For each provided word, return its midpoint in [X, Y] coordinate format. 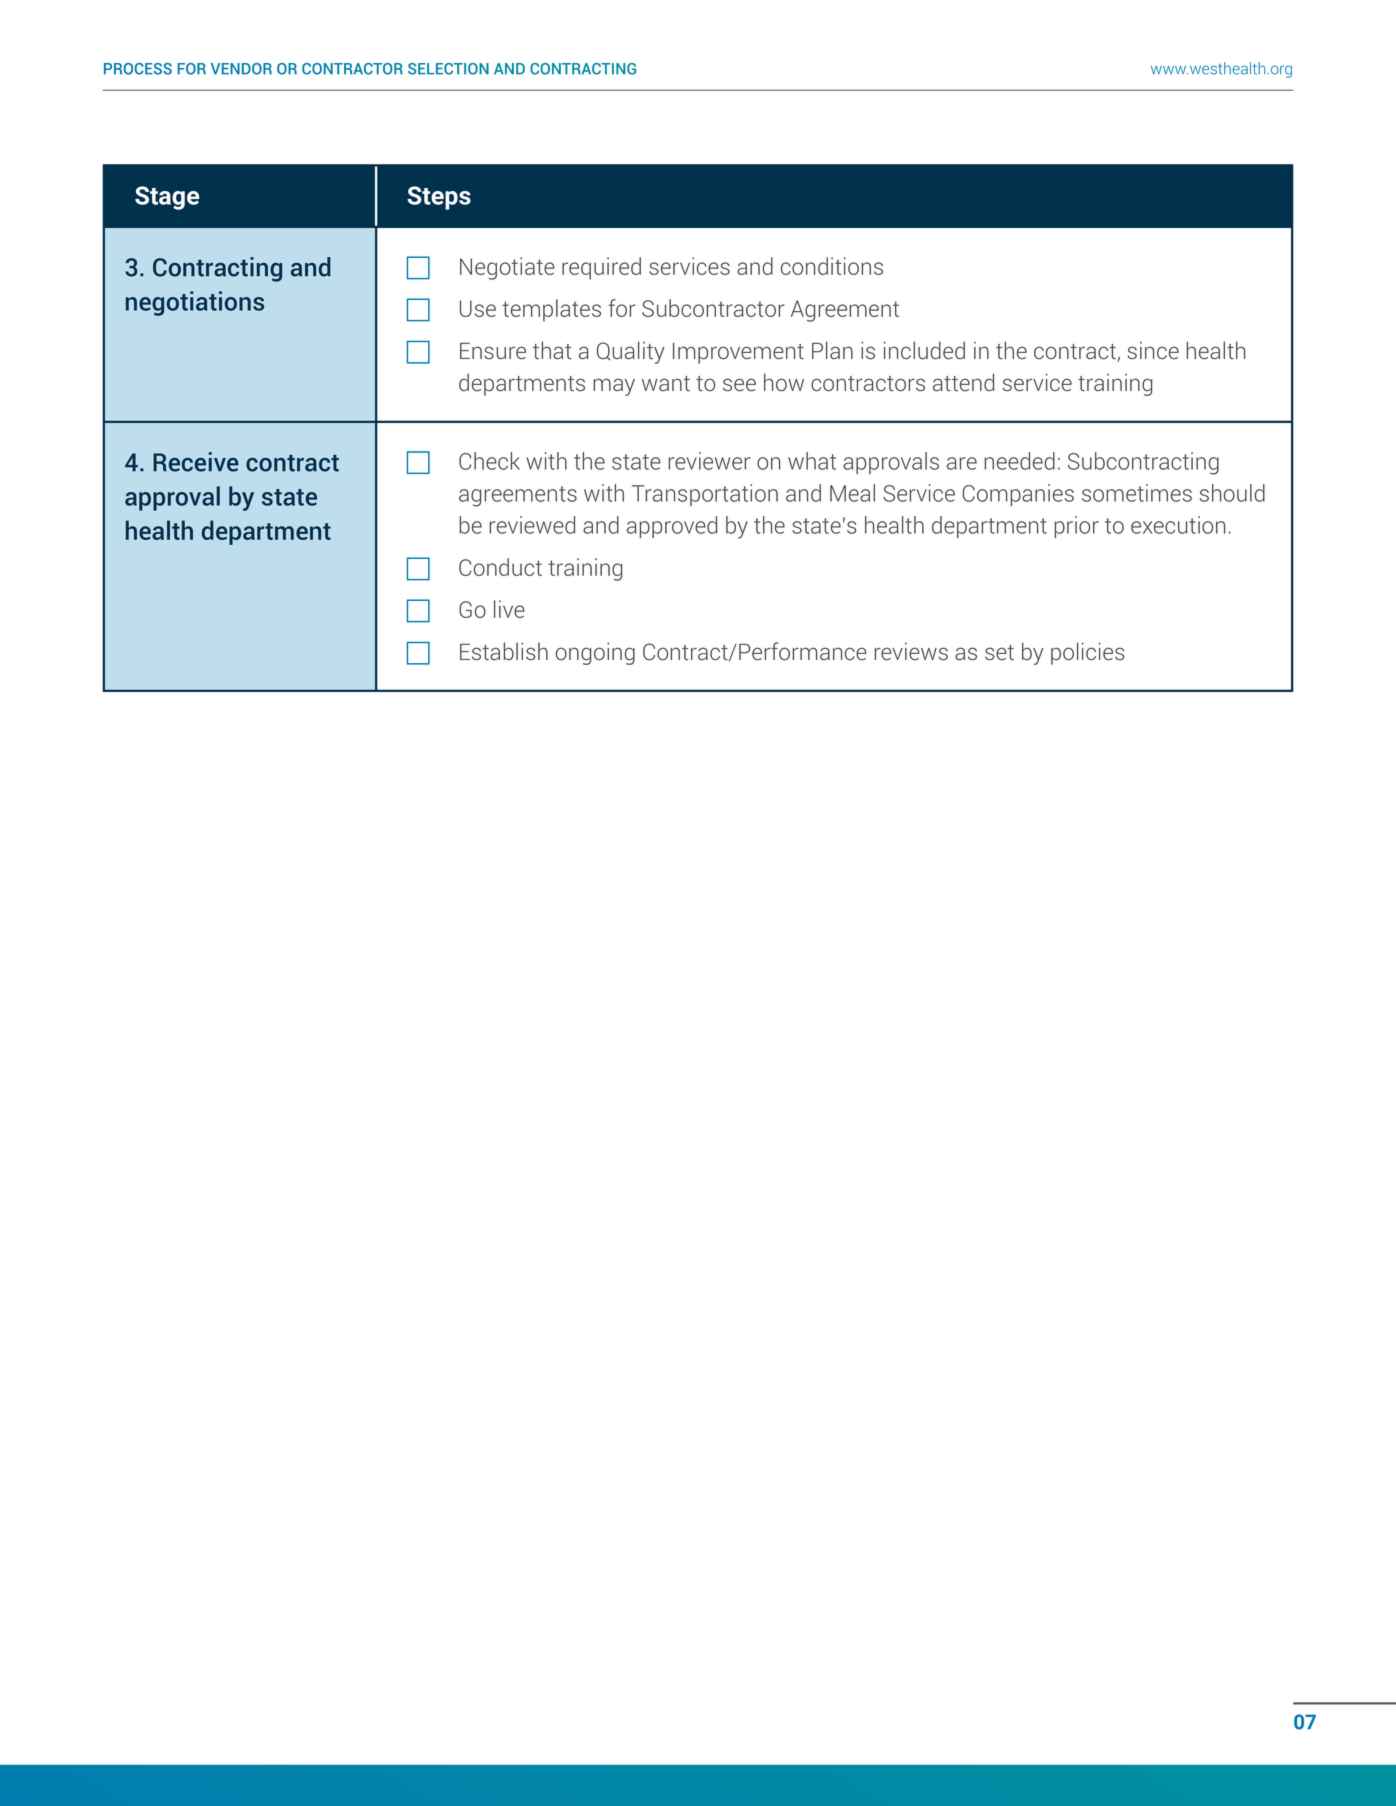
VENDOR [241, 69]
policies [1088, 653]
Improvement [738, 353]
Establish [504, 651]
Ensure [493, 351]
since [1153, 350]
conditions [832, 266]
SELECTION [448, 69]
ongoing [595, 653]
